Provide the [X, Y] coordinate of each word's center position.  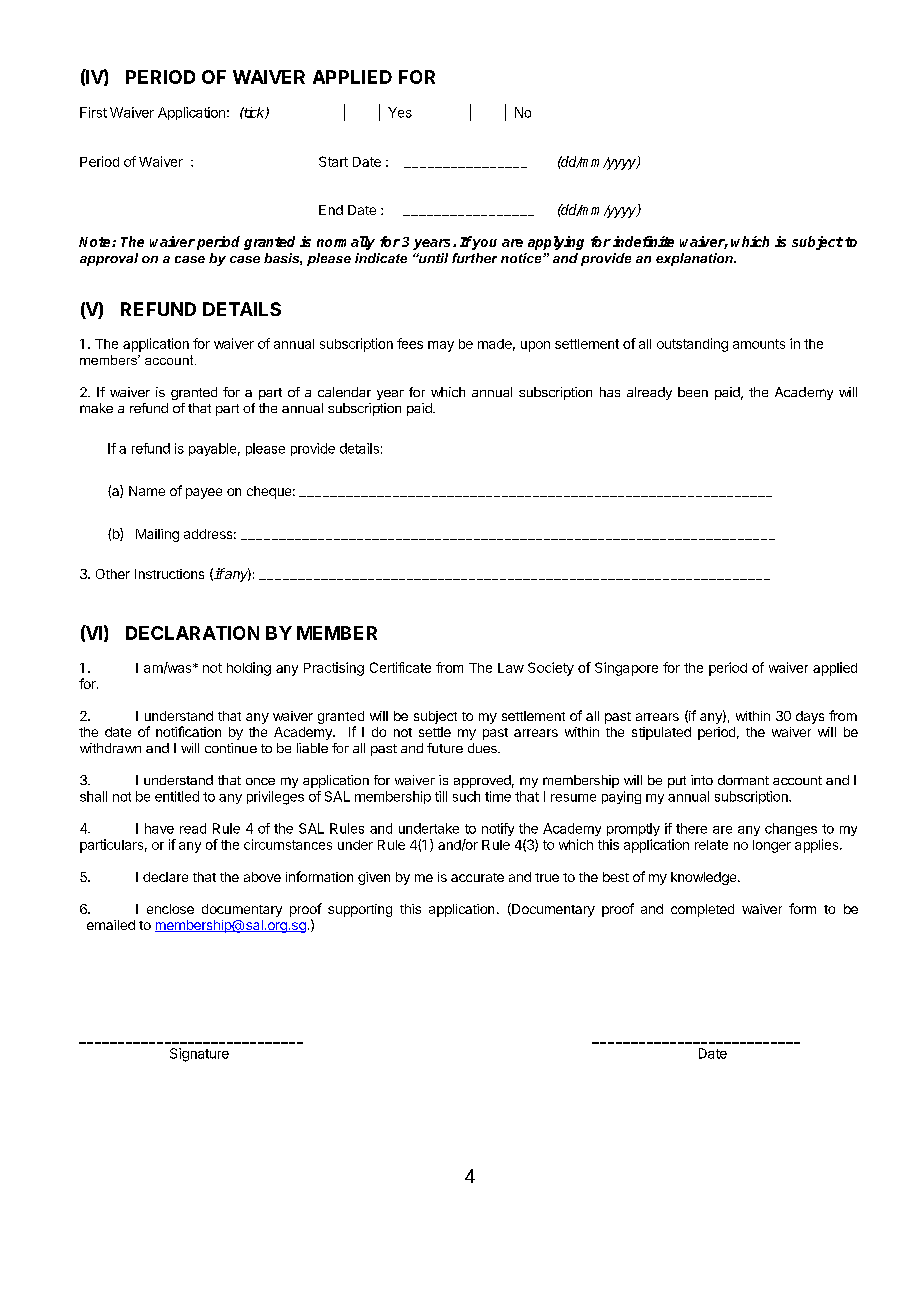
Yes [400, 112]
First [93, 112]
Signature [199, 1055]
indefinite [643, 241]
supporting [360, 910]
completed [702, 910]
